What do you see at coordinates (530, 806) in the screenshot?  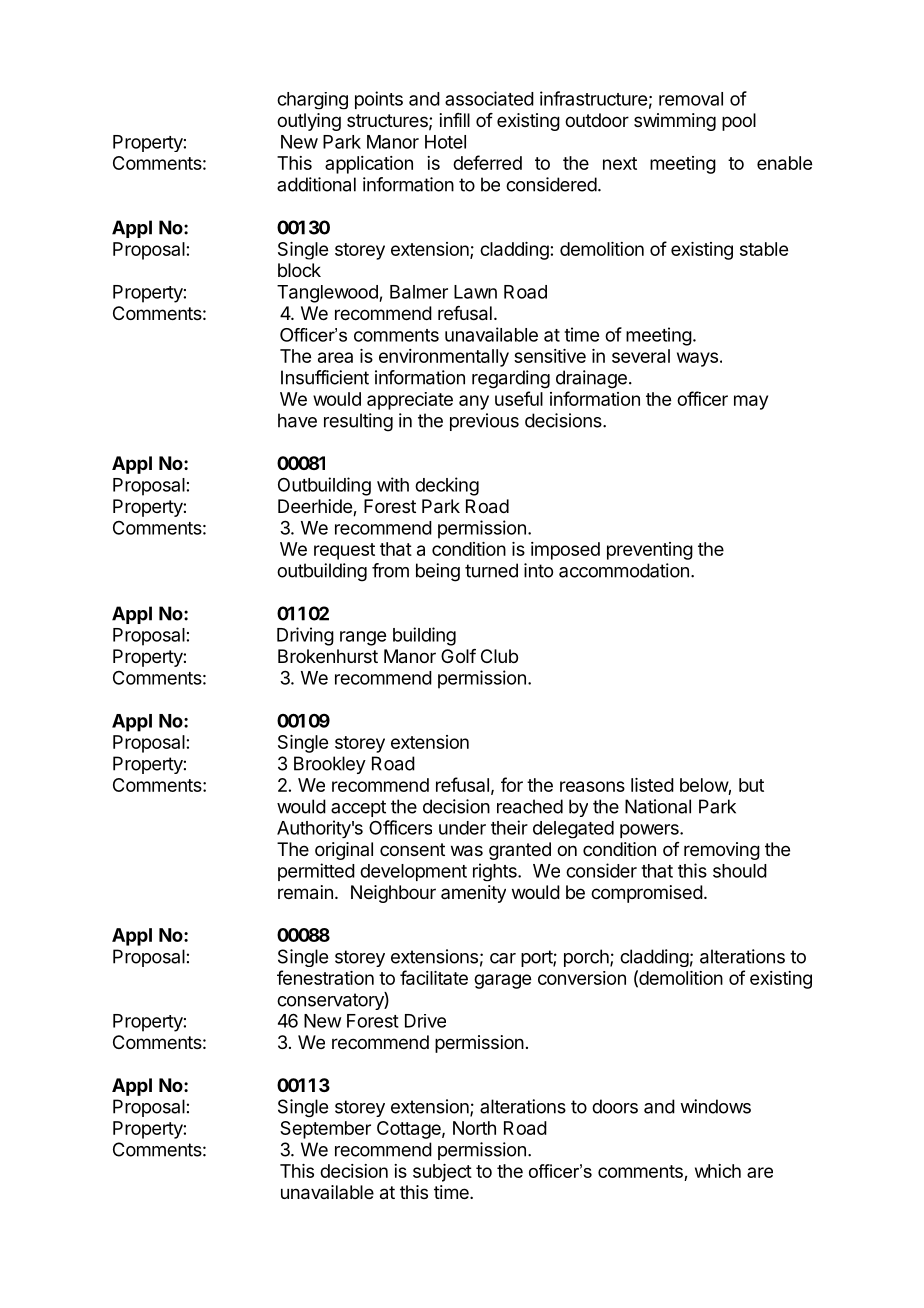 I see `reached` at bounding box center [530, 806].
